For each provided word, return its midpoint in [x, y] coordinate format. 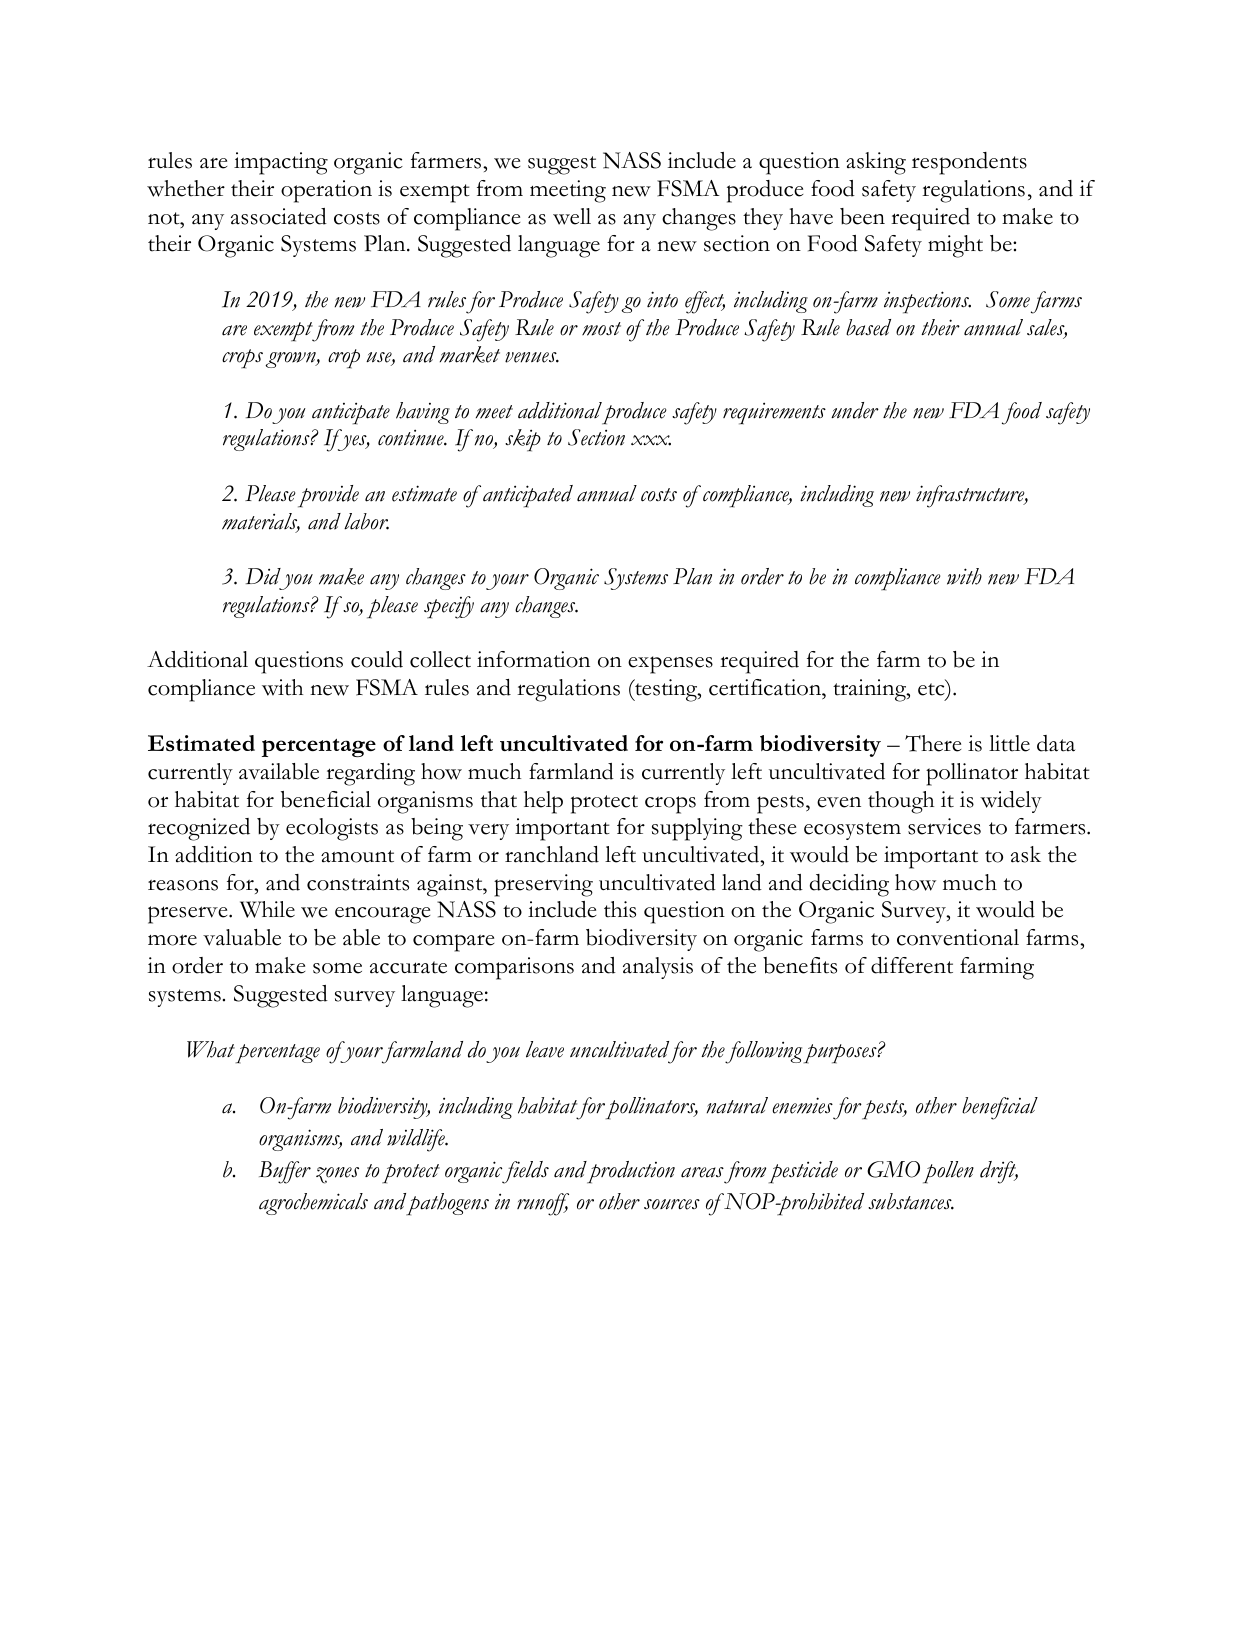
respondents [969, 163]
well [572, 216]
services [944, 826]
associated [279, 216]
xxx [651, 440]
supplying [697, 829]
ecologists [332, 829]
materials [261, 522]
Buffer [285, 1172]
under [855, 410]
